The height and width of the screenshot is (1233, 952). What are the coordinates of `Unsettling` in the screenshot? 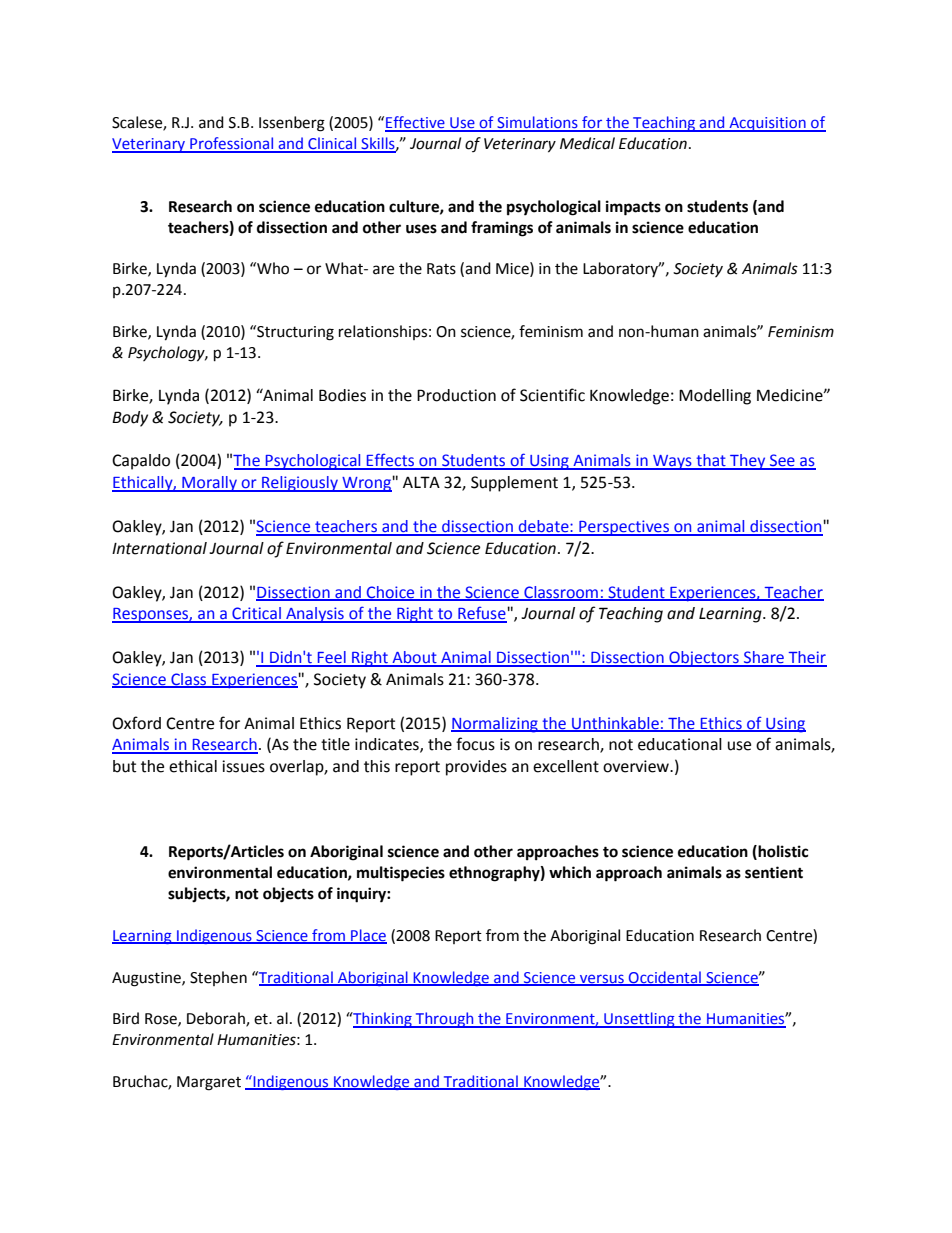 It's located at (639, 1020).
